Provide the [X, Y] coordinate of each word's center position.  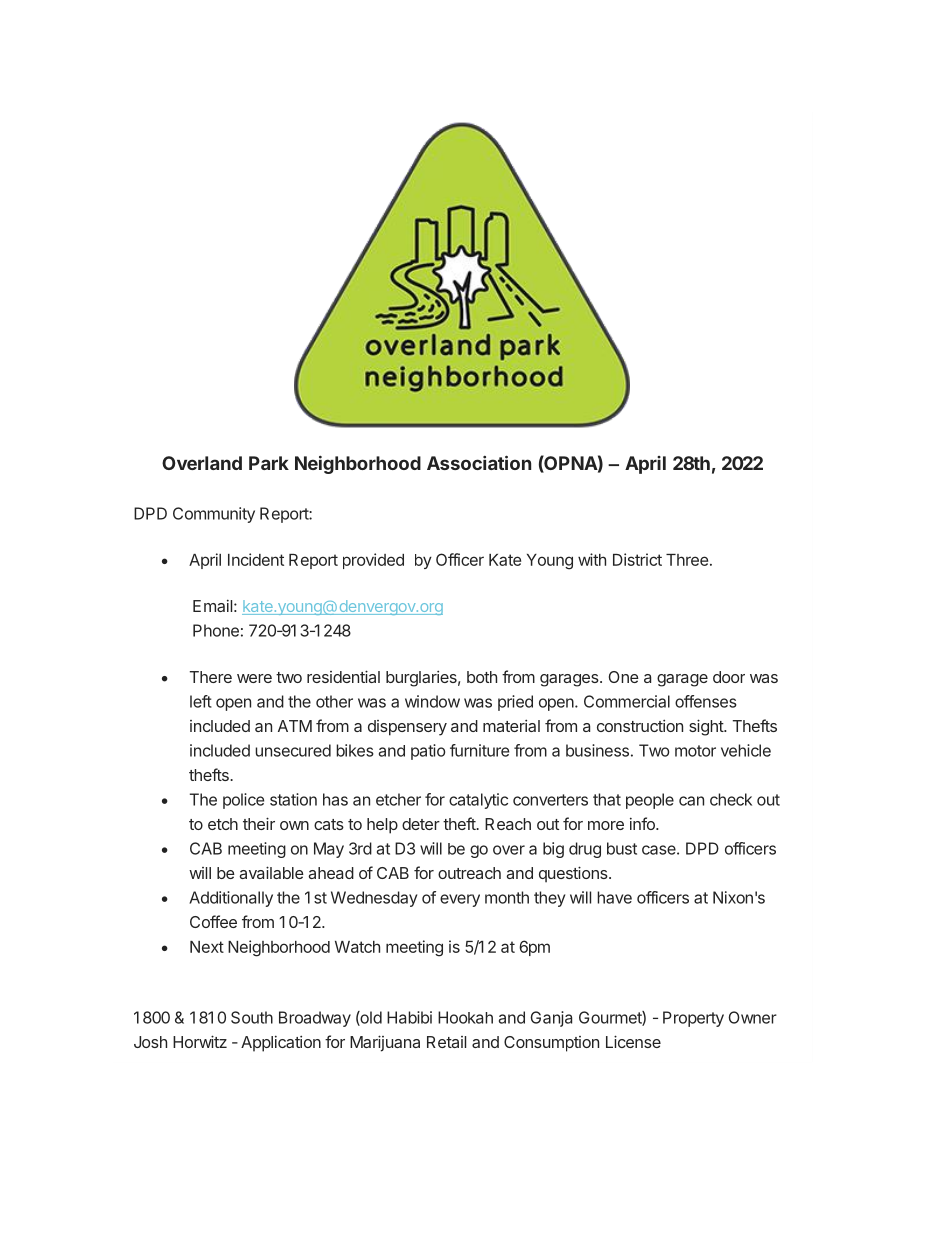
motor [695, 751]
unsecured [293, 750]
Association [479, 462]
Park [269, 463]
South [252, 1017]
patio [428, 752]
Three [687, 560]
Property [693, 1019]
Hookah [465, 1017]
